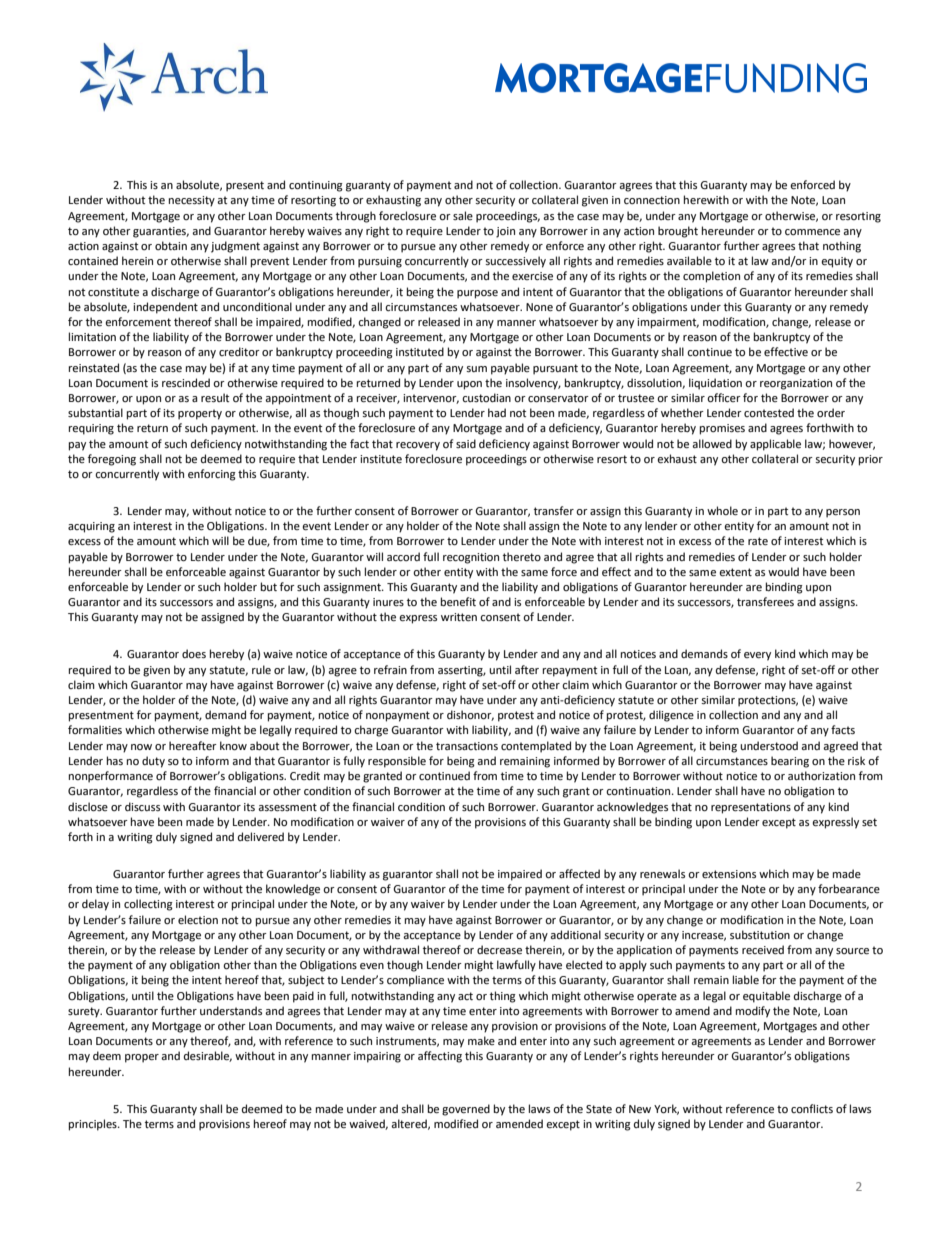 The width and height of the page is (952, 1233). I want to click on sale, so click(463, 215).
